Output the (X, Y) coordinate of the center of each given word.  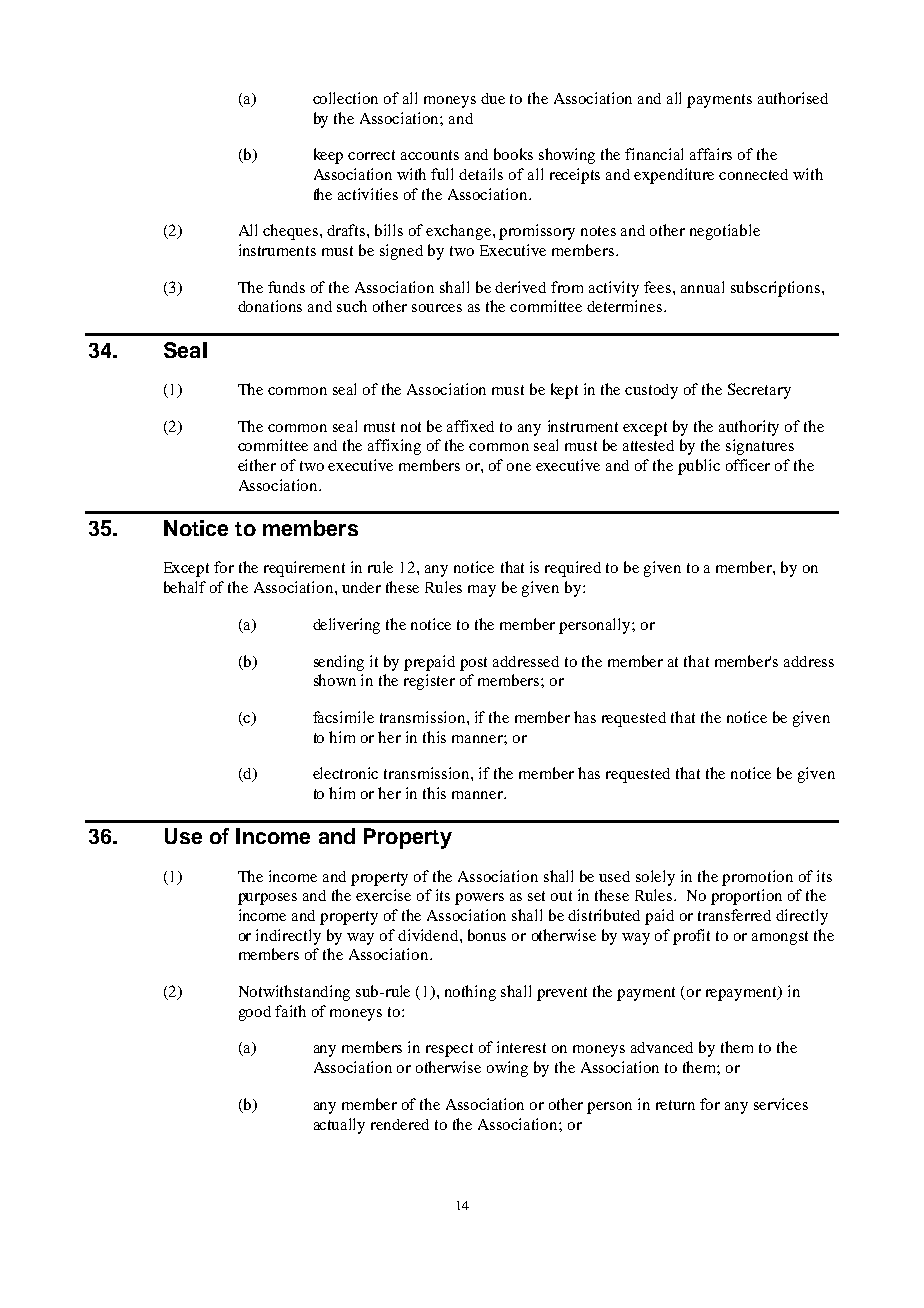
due (493, 98)
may (482, 591)
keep (328, 156)
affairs (711, 154)
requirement (304, 569)
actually (339, 1126)
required (573, 569)
